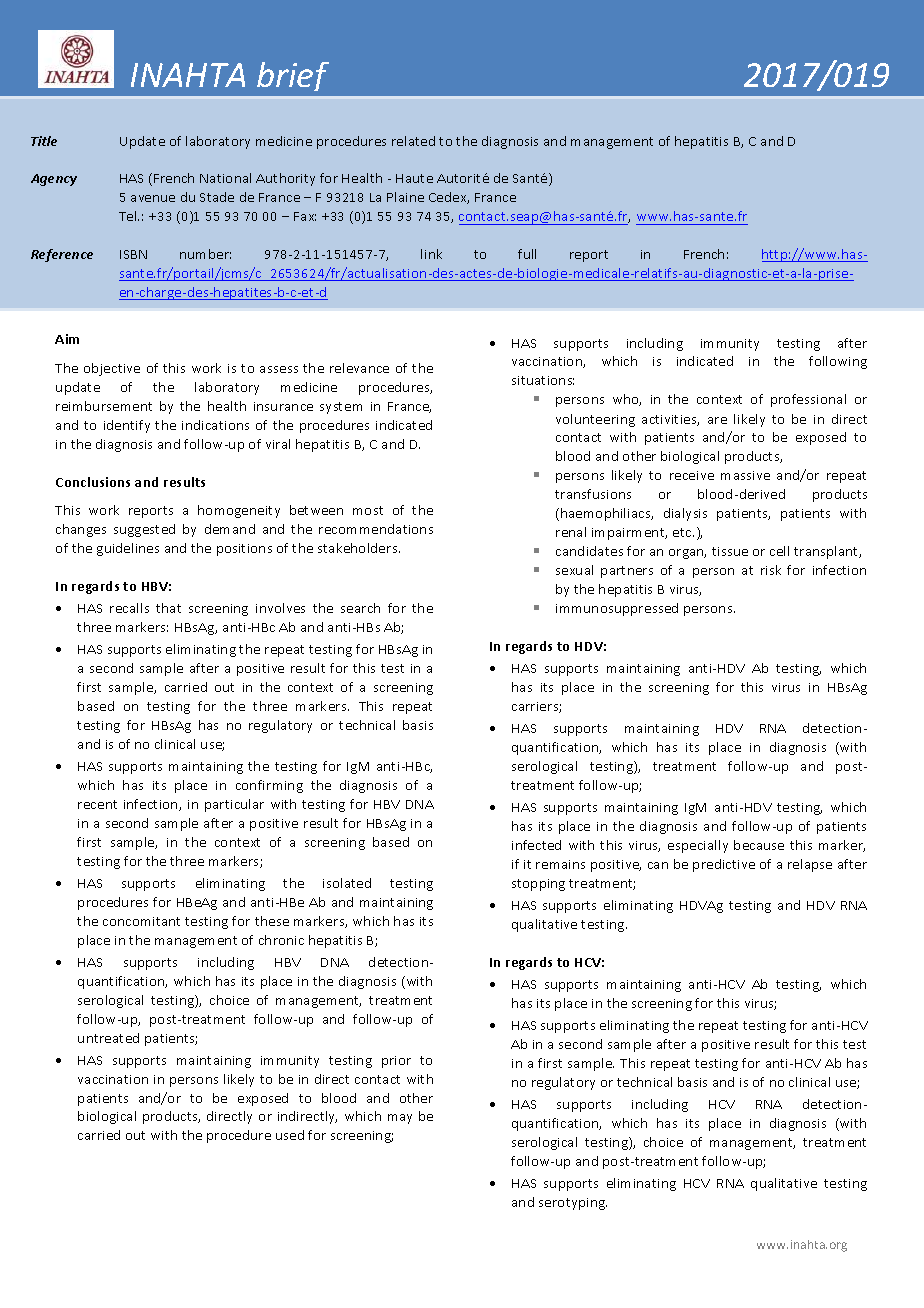 The height and width of the image is (1308, 924). What do you see at coordinates (93, 482) in the image?
I see `Conclusions` at bounding box center [93, 482].
